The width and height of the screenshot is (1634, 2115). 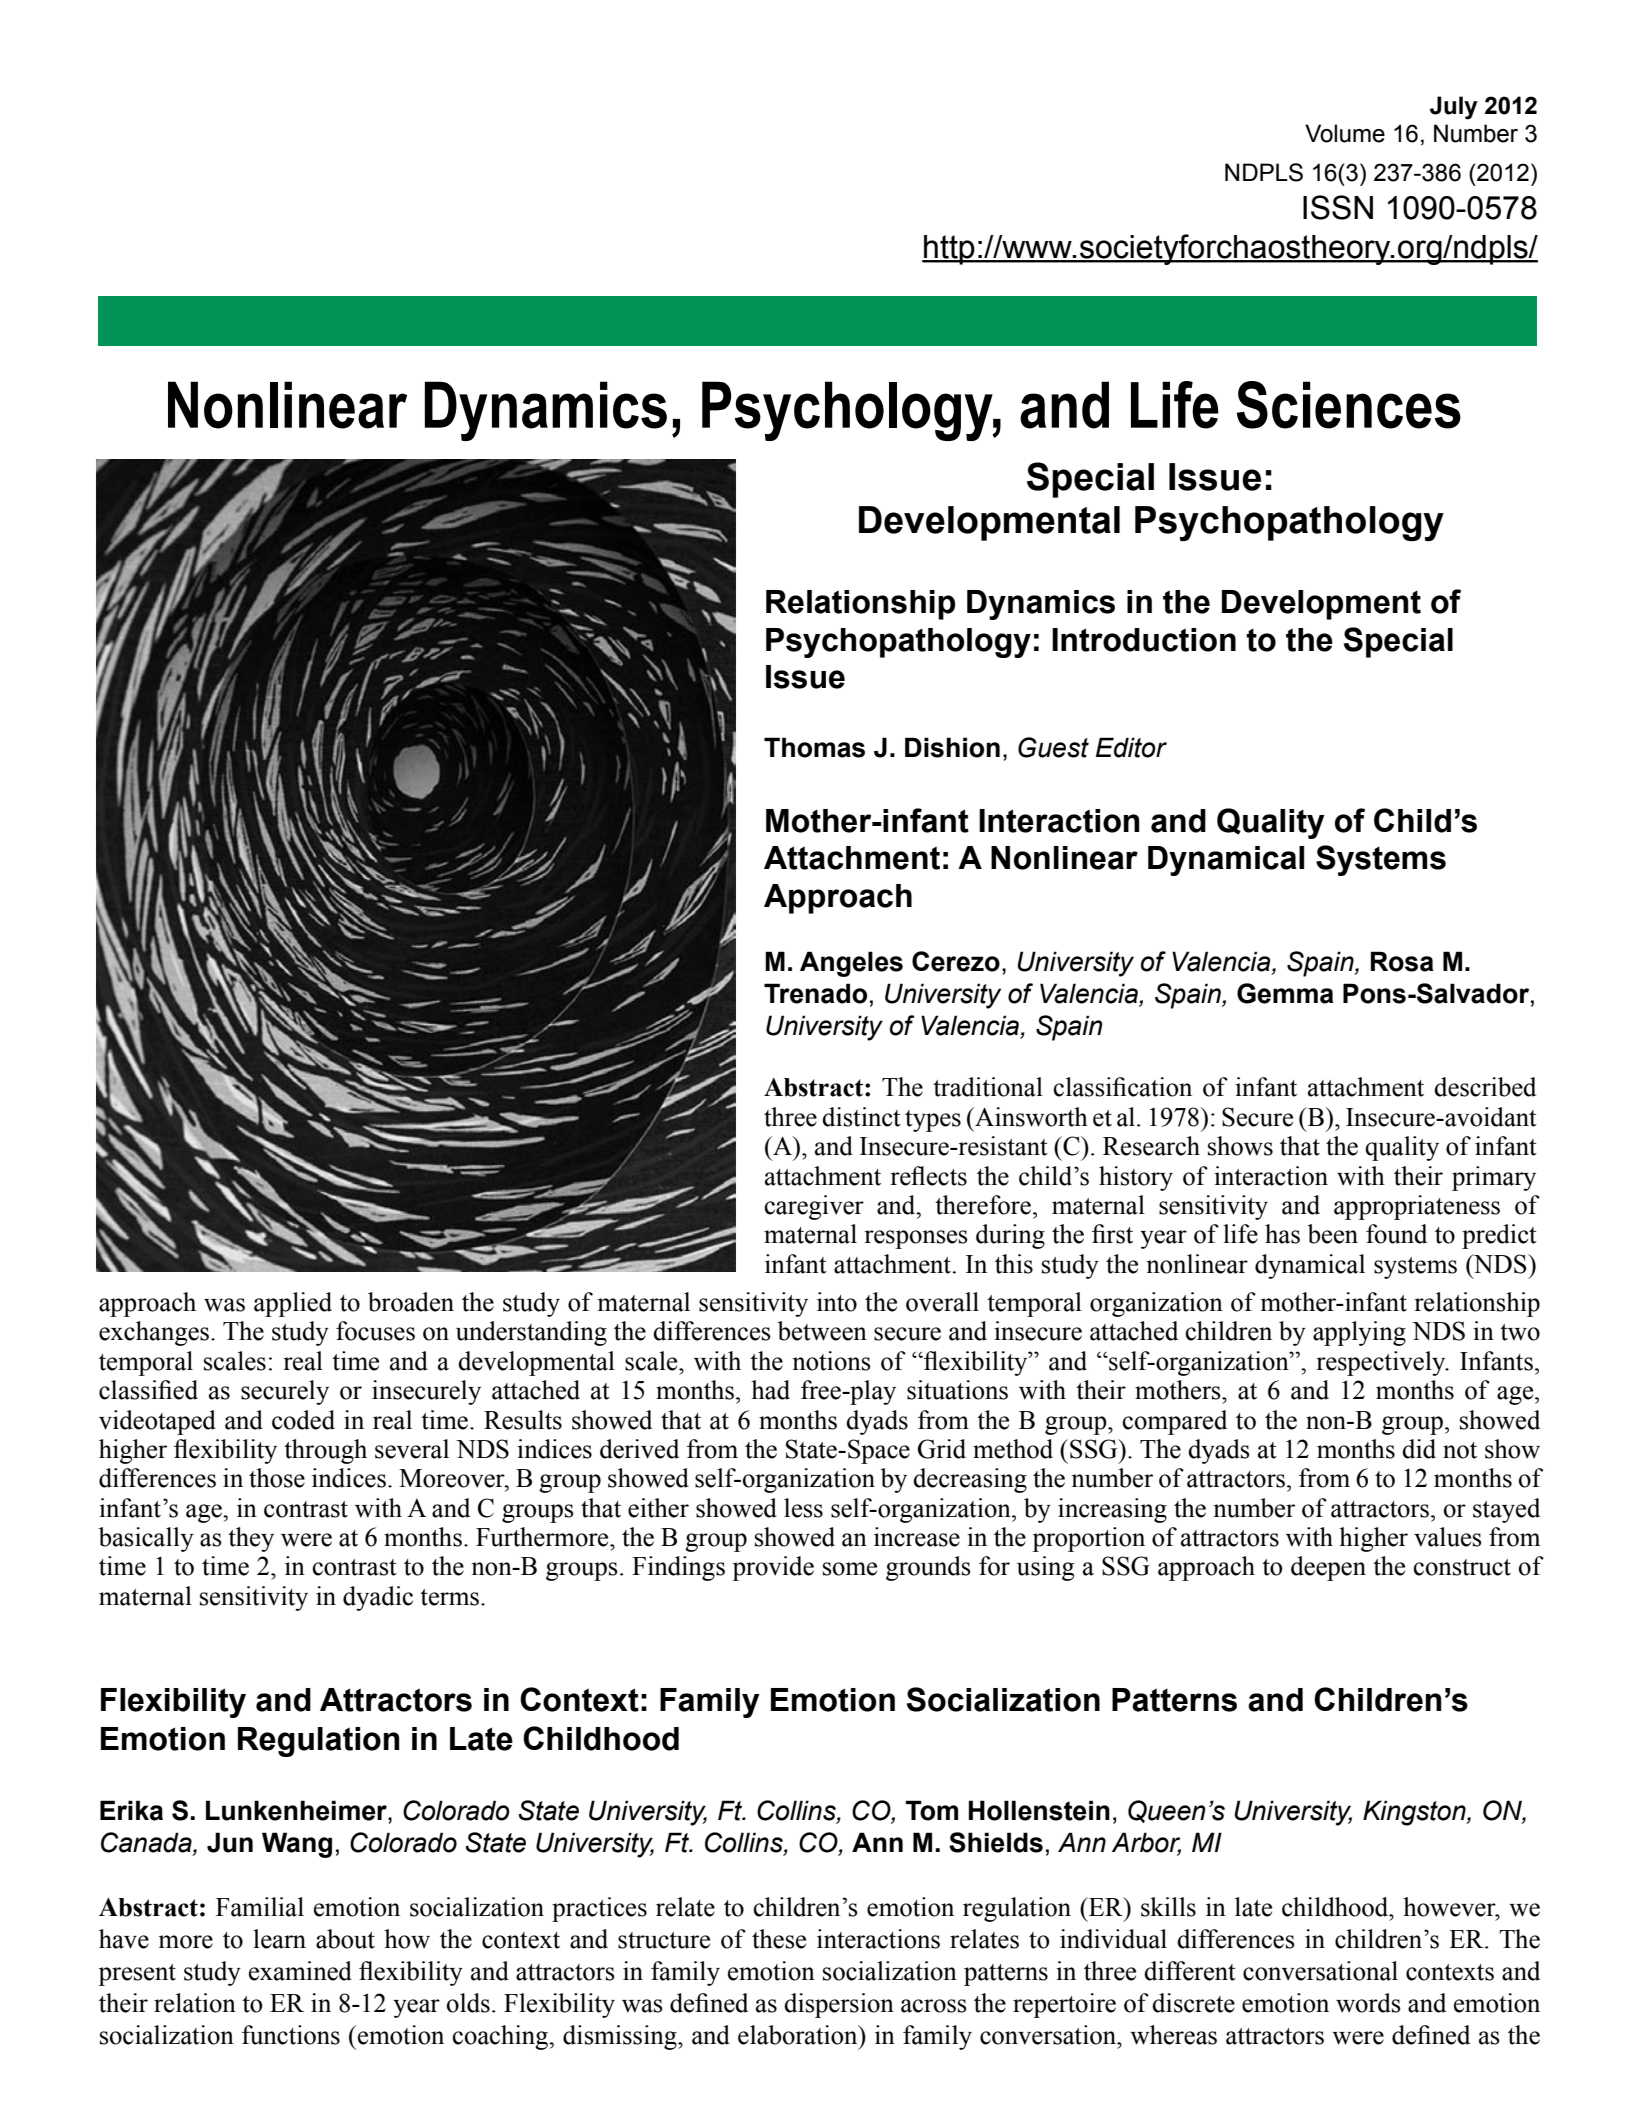 What do you see at coordinates (300, 1971) in the screenshot?
I see `examined` at bounding box center [300, 1971].
